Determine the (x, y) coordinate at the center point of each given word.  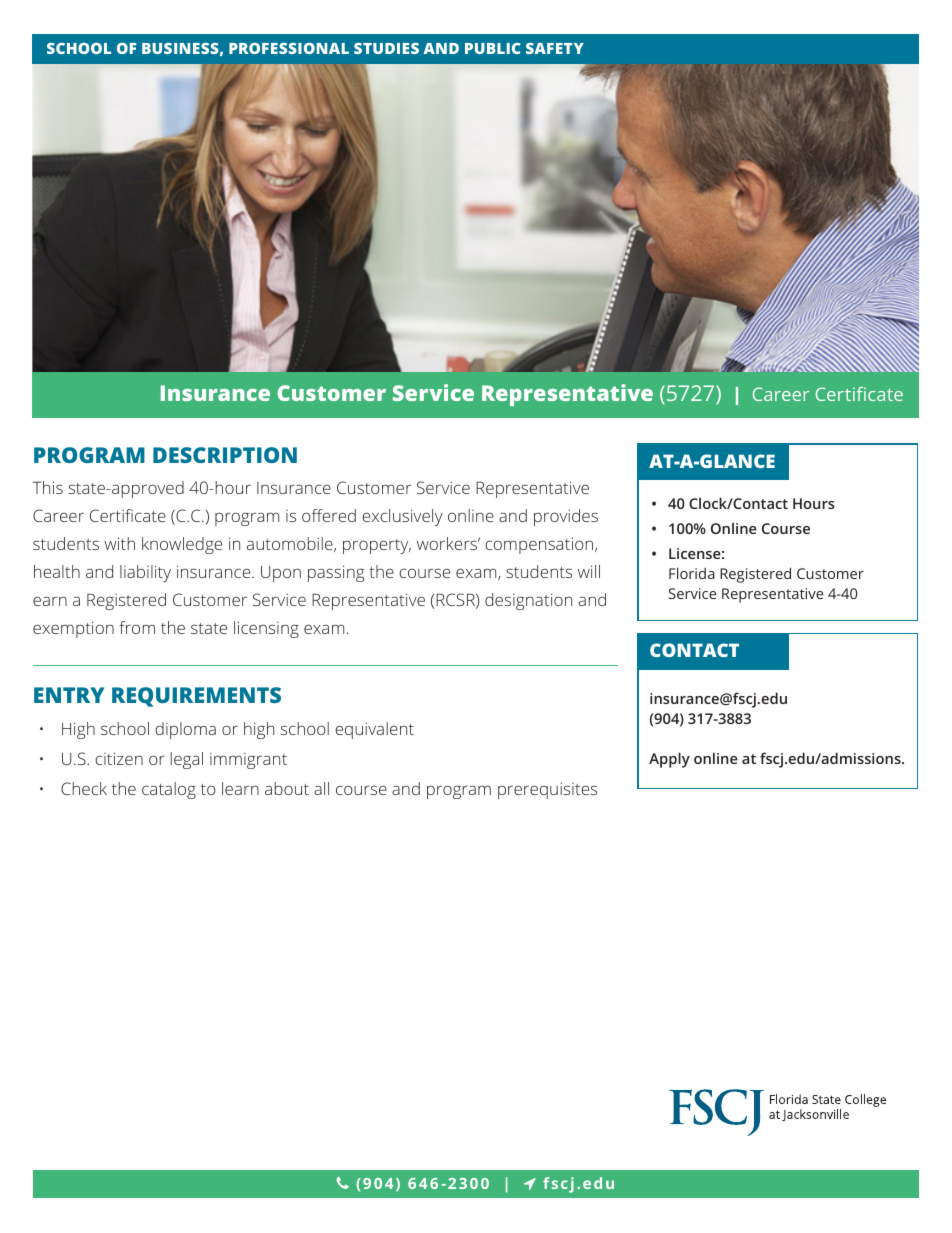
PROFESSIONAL (289, 48)
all (321, 788)
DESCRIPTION (225, 455)
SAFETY (555, 48)
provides (566, 517)
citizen (119, 758)
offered (329, 515)
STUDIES (386, 48)
